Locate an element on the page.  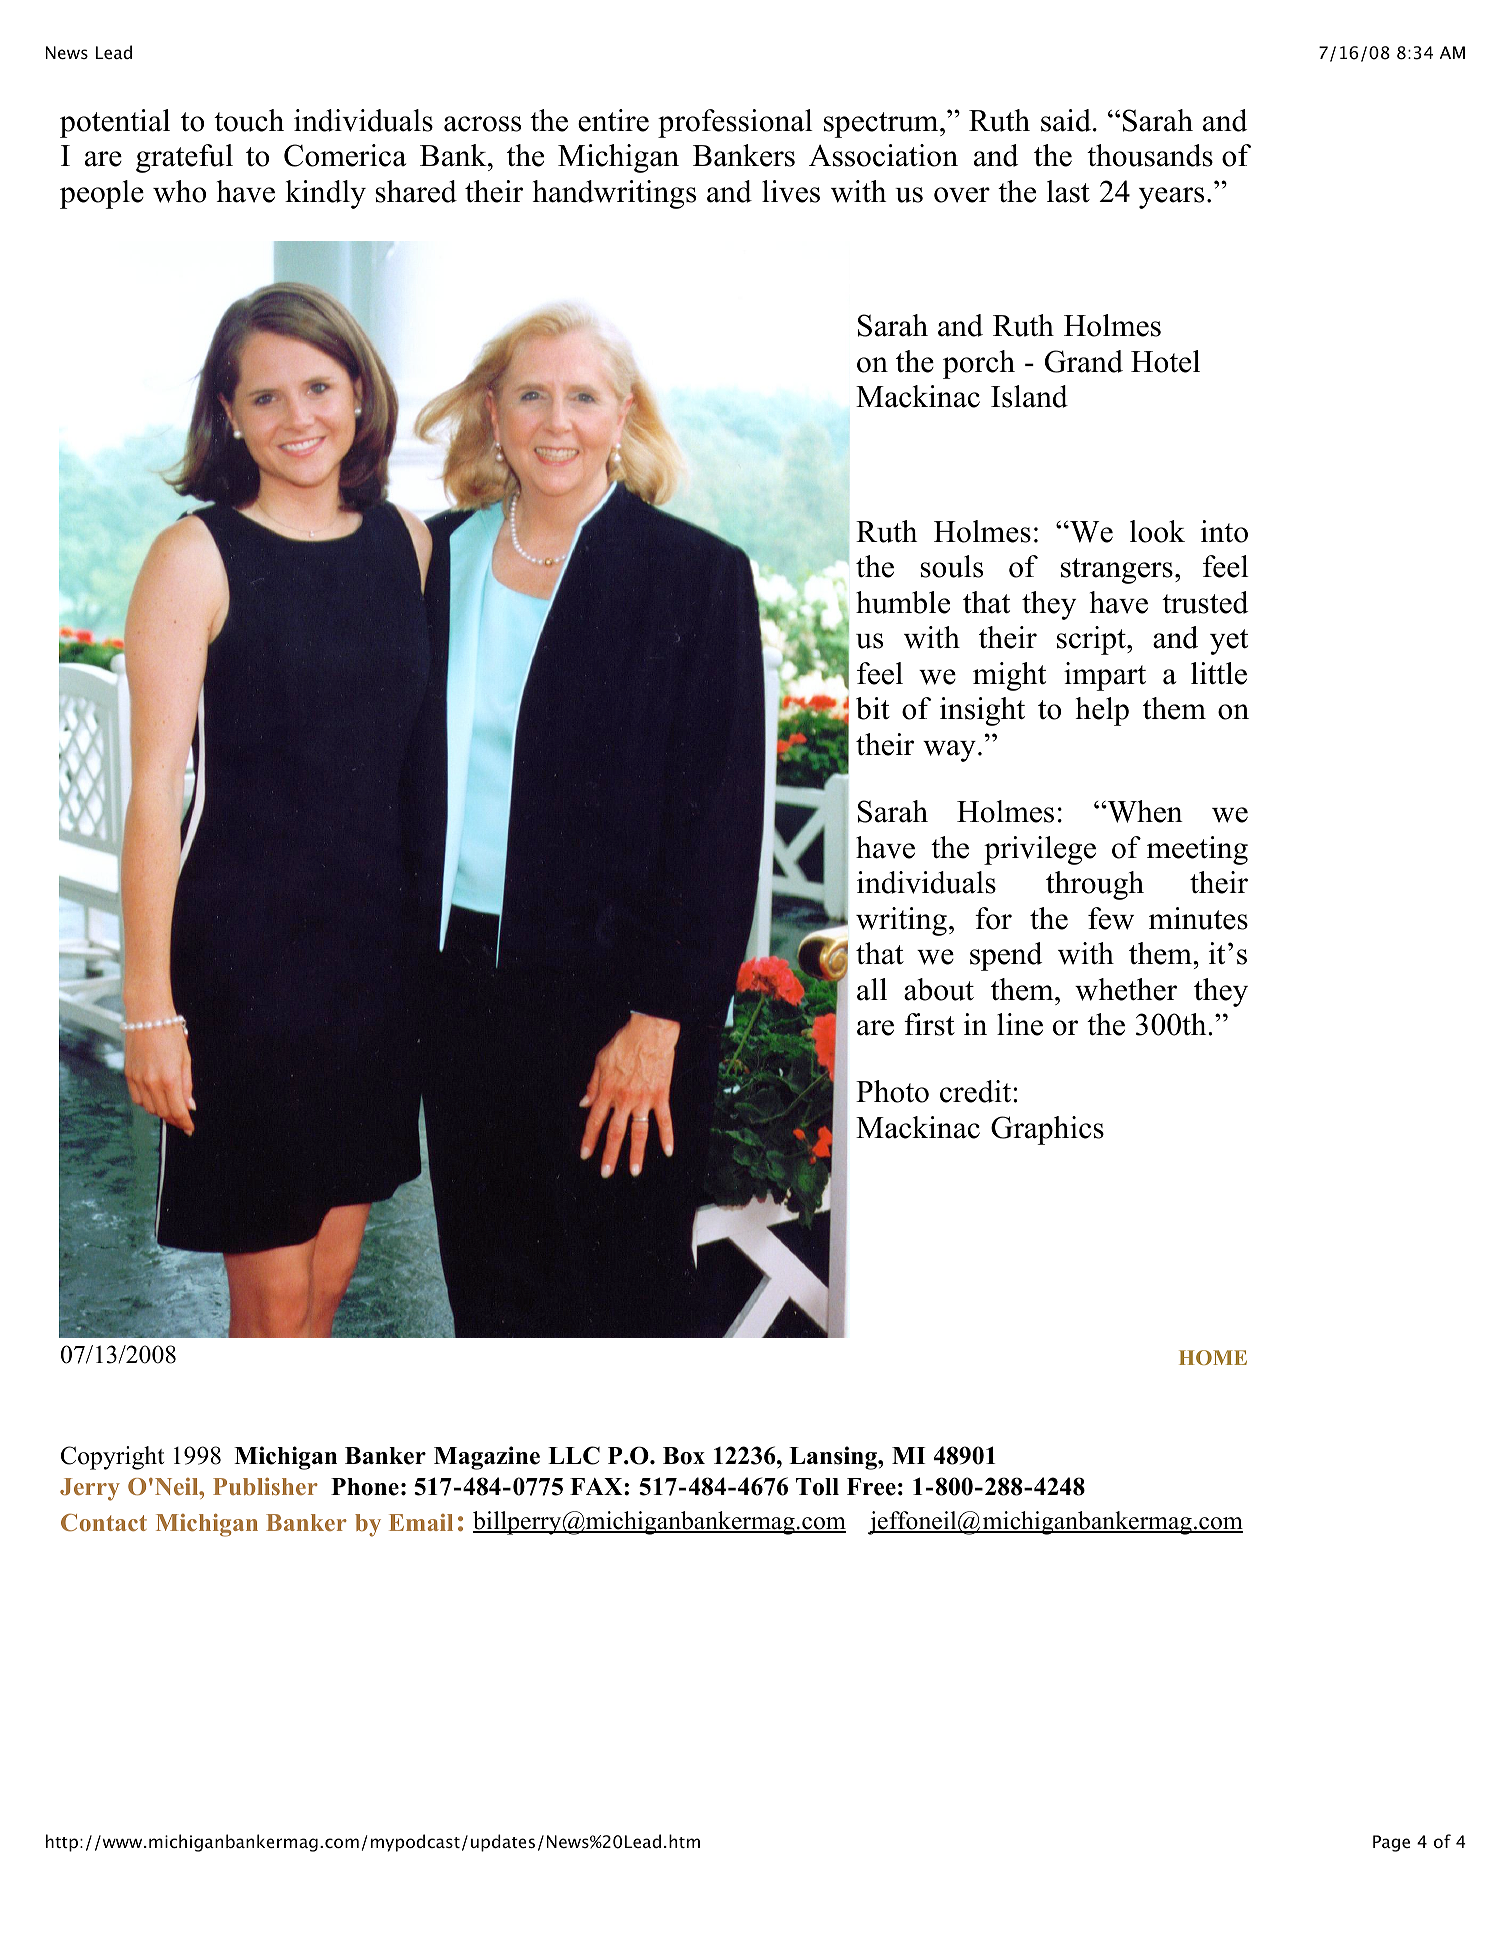
Contact is located at coordinates (104, 1522).
